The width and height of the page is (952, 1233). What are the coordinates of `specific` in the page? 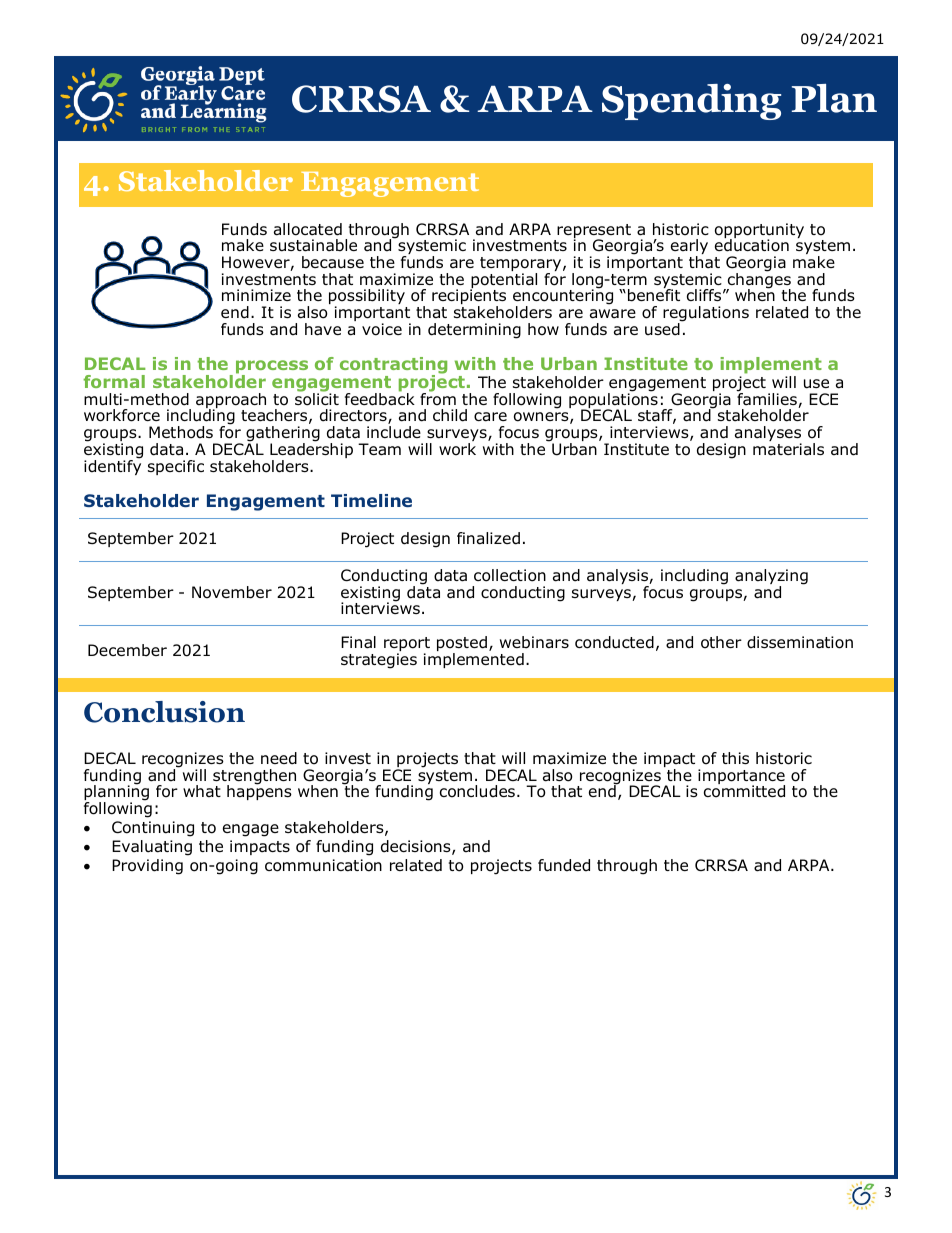 It's located at (176, 467).
